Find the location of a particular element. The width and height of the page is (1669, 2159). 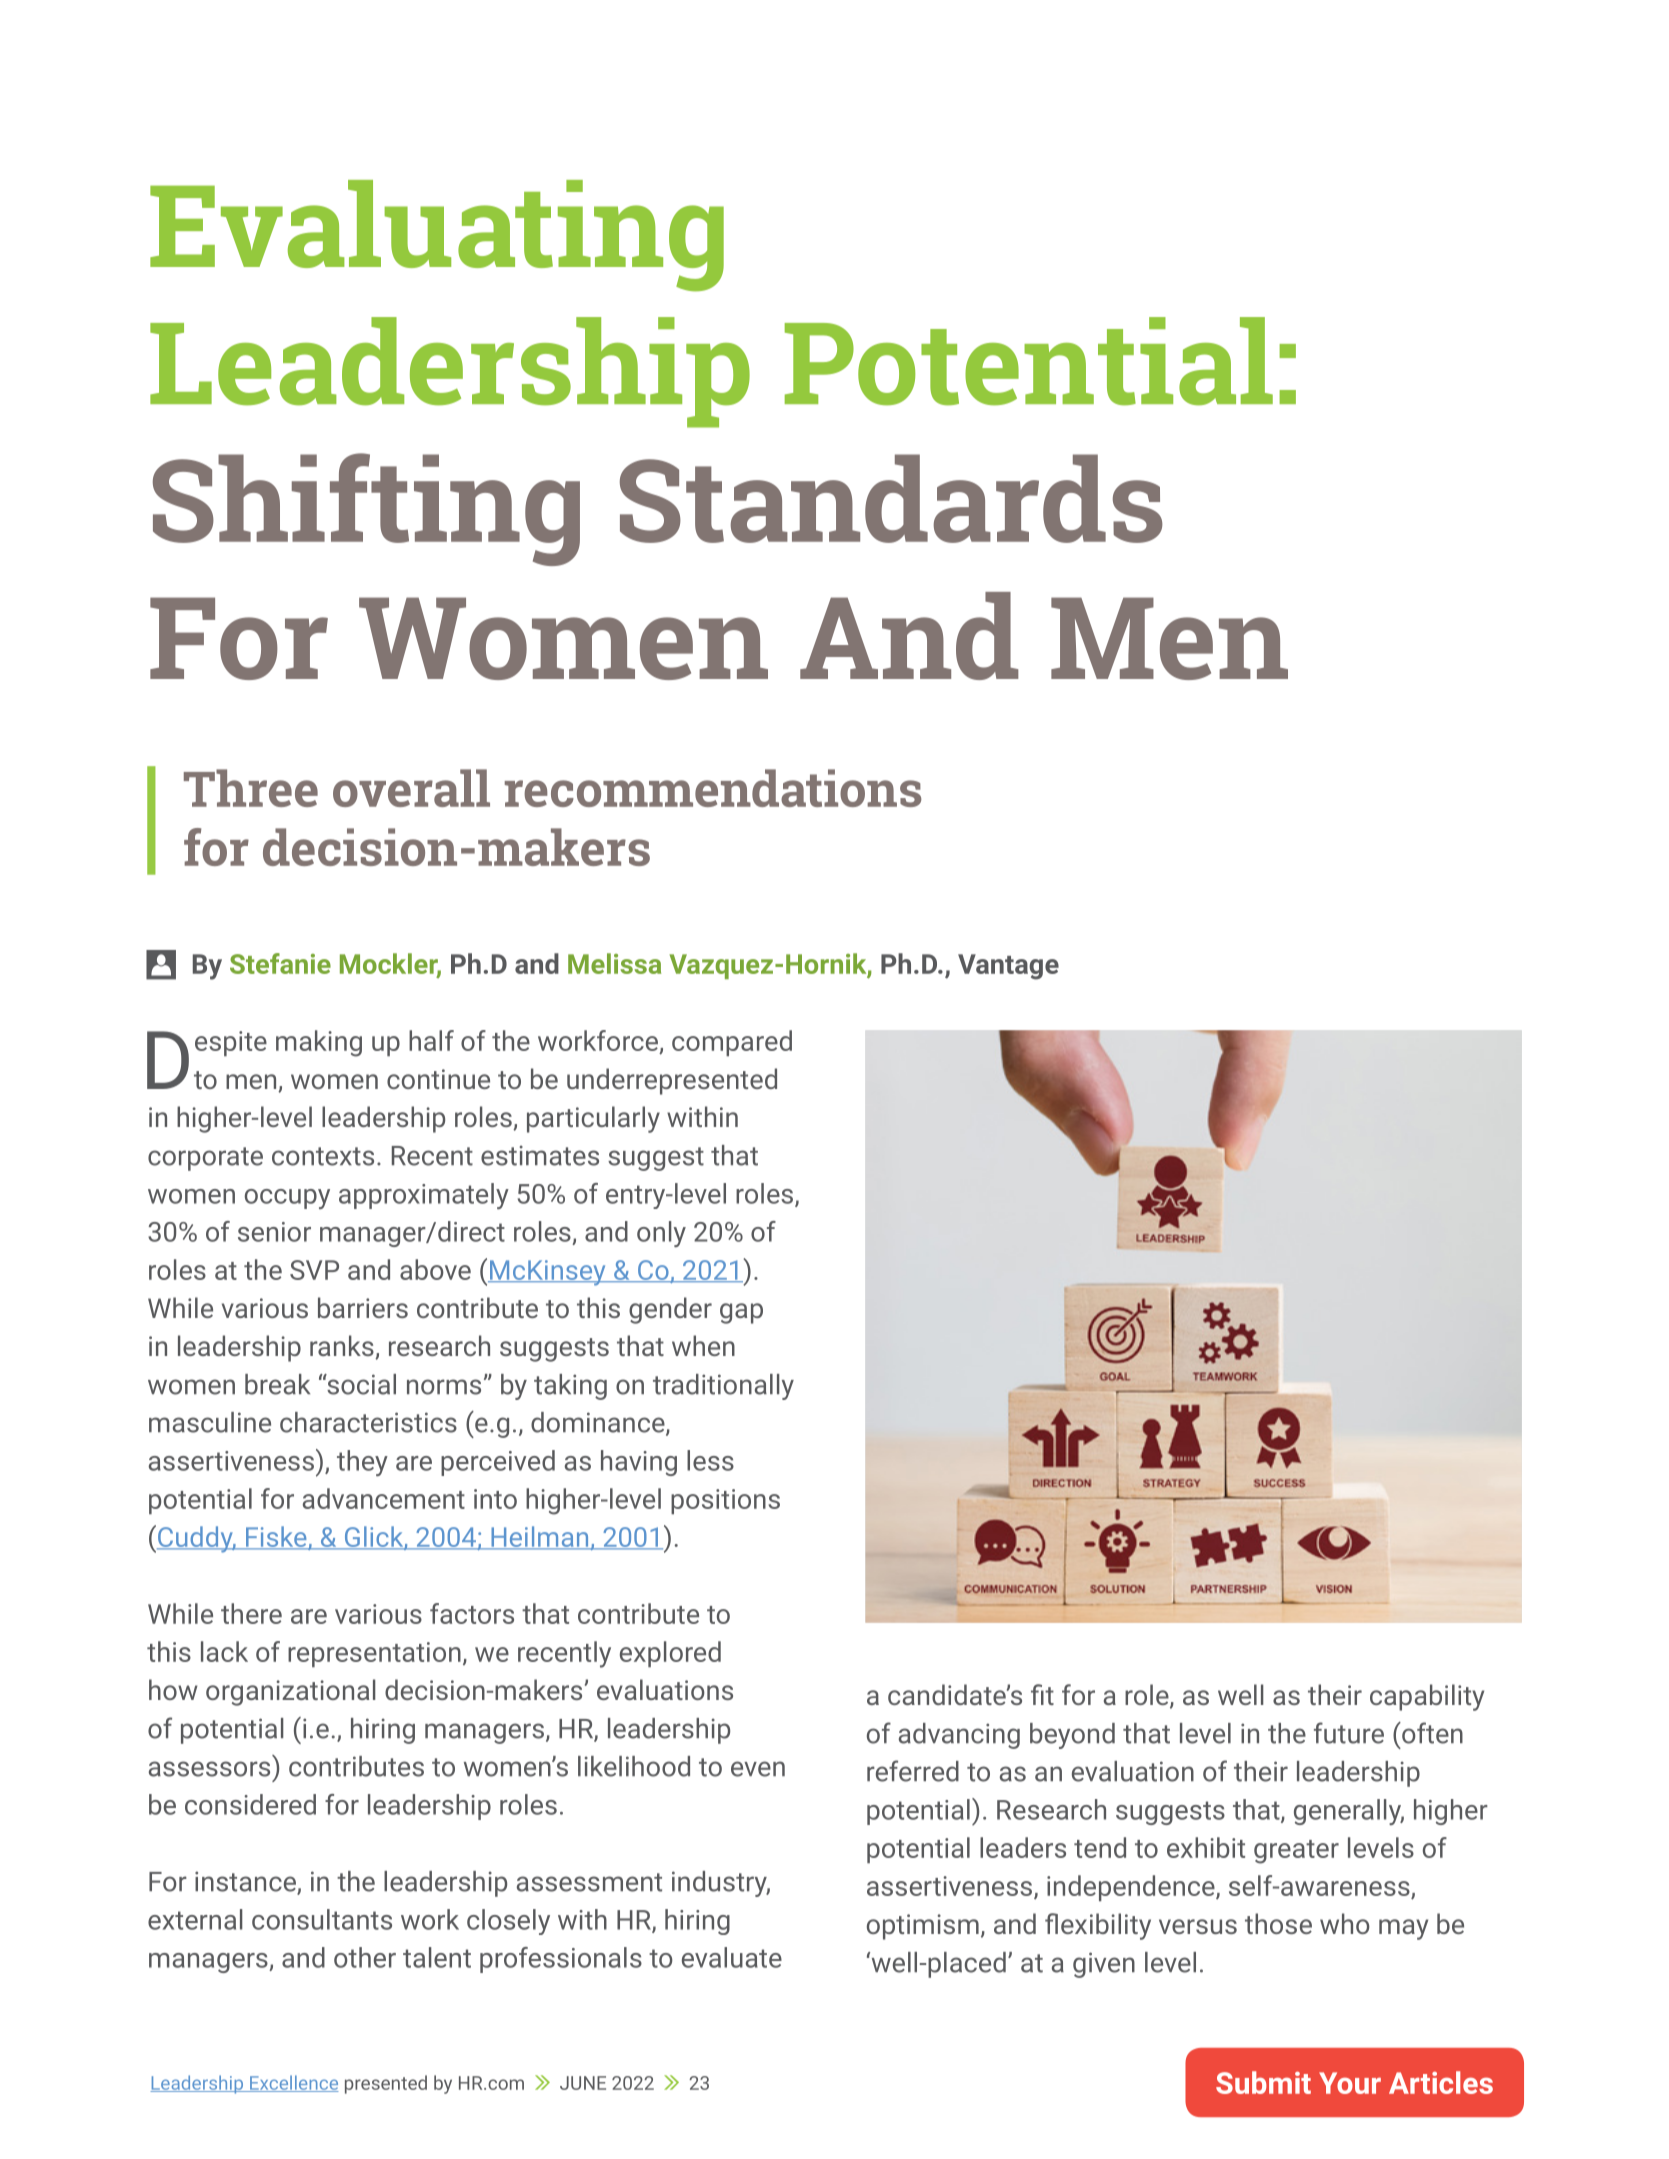

compared is located at coordinates (732, 1043).
